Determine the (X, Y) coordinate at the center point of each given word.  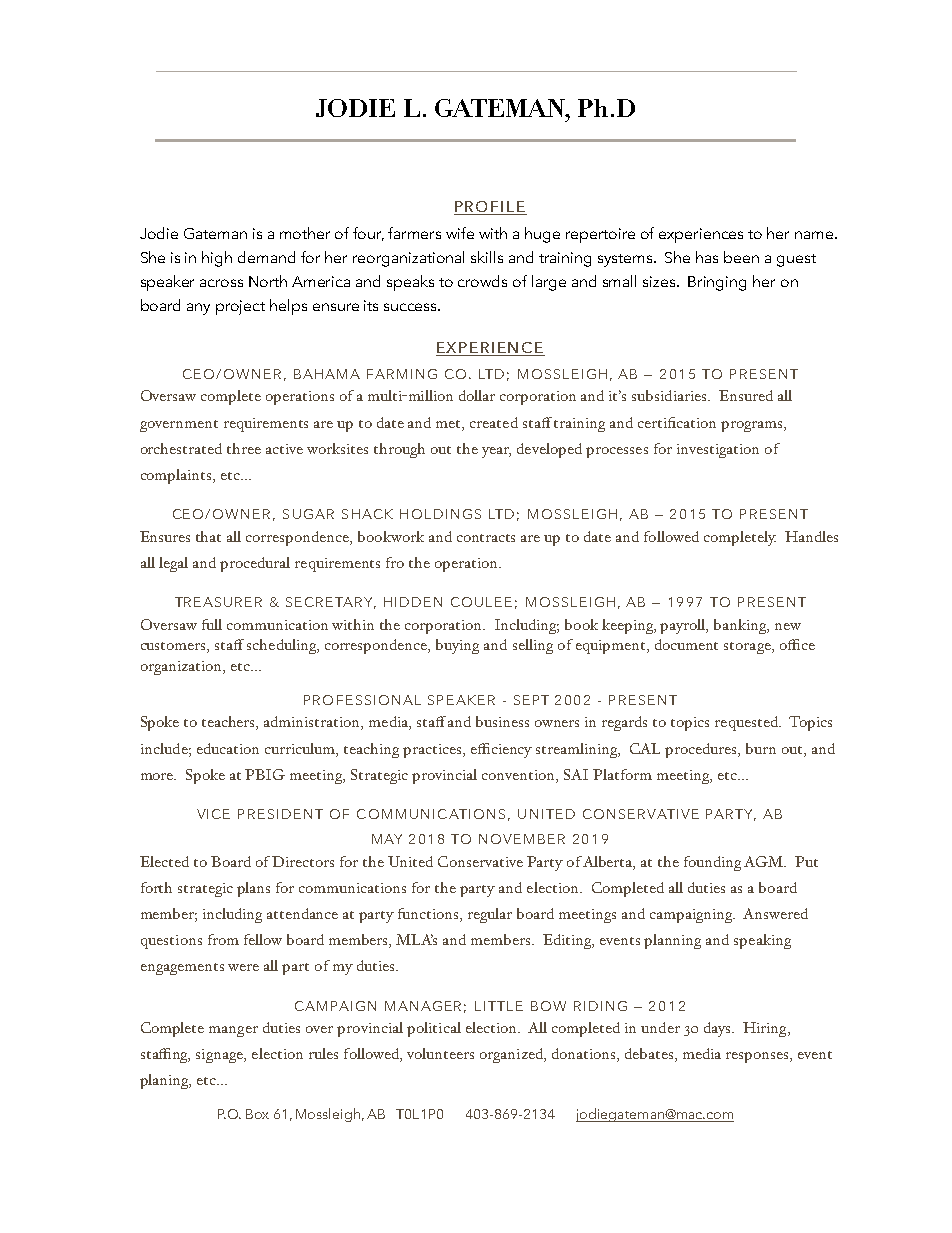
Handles (811, 536)
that (208, 536)
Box (257, 1114)
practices (433, 751)
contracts (486, 538)
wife (460, 233)
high (217, 259)
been (741, 257)
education (228, 748)
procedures (702, 750)
